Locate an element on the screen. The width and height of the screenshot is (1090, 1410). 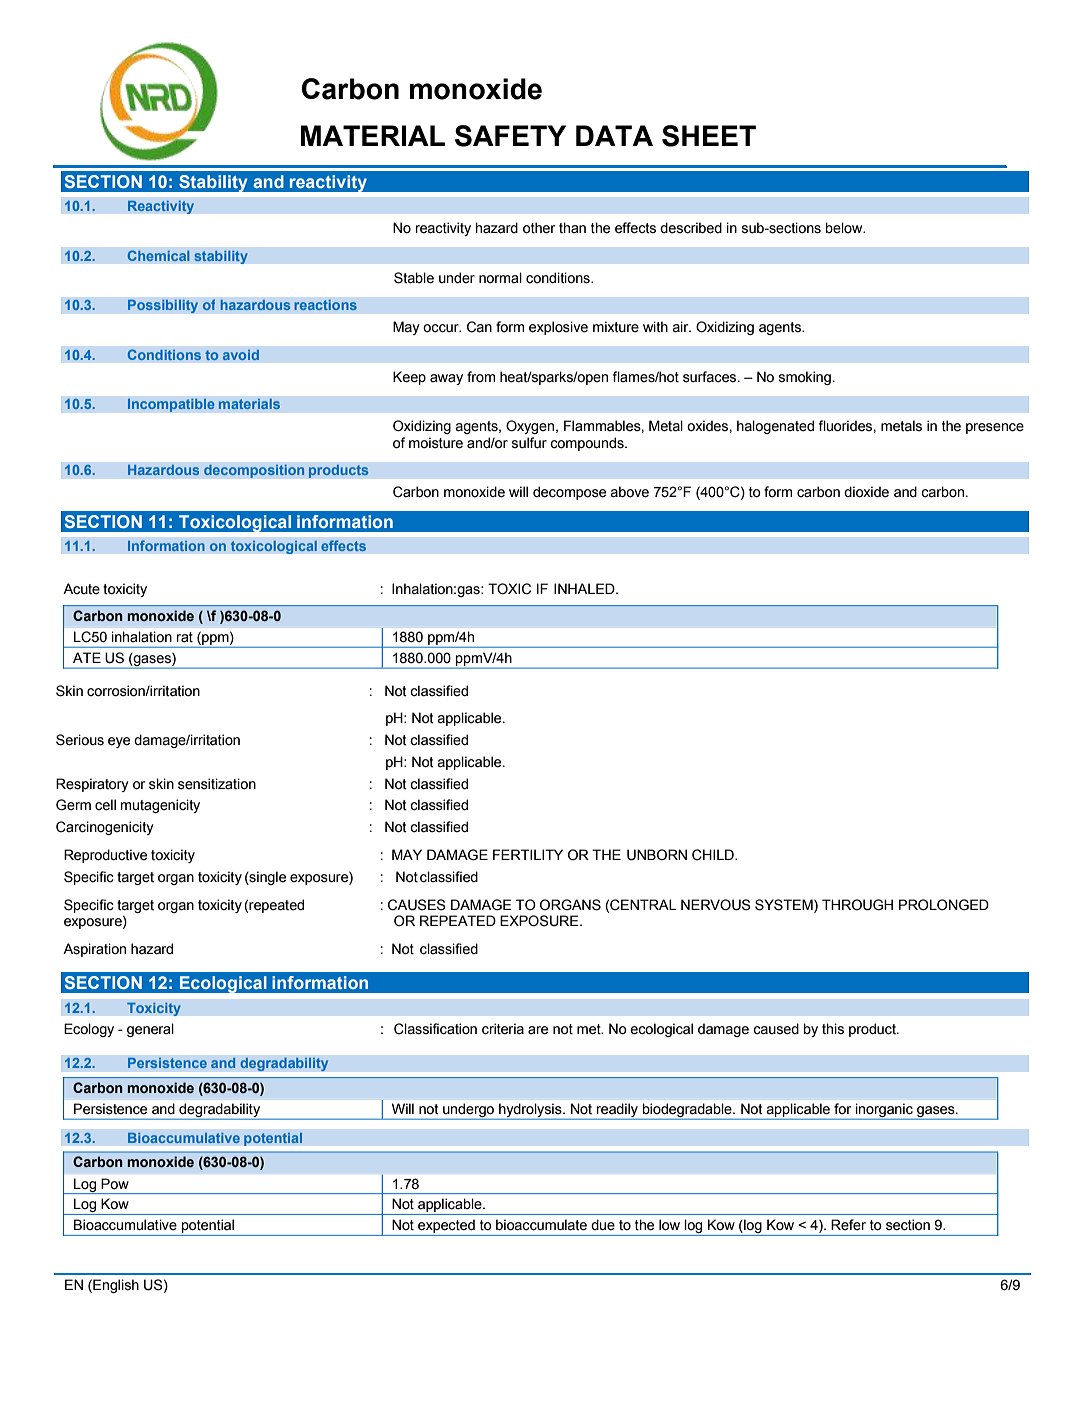
below is located at coordinates (845, 228).
